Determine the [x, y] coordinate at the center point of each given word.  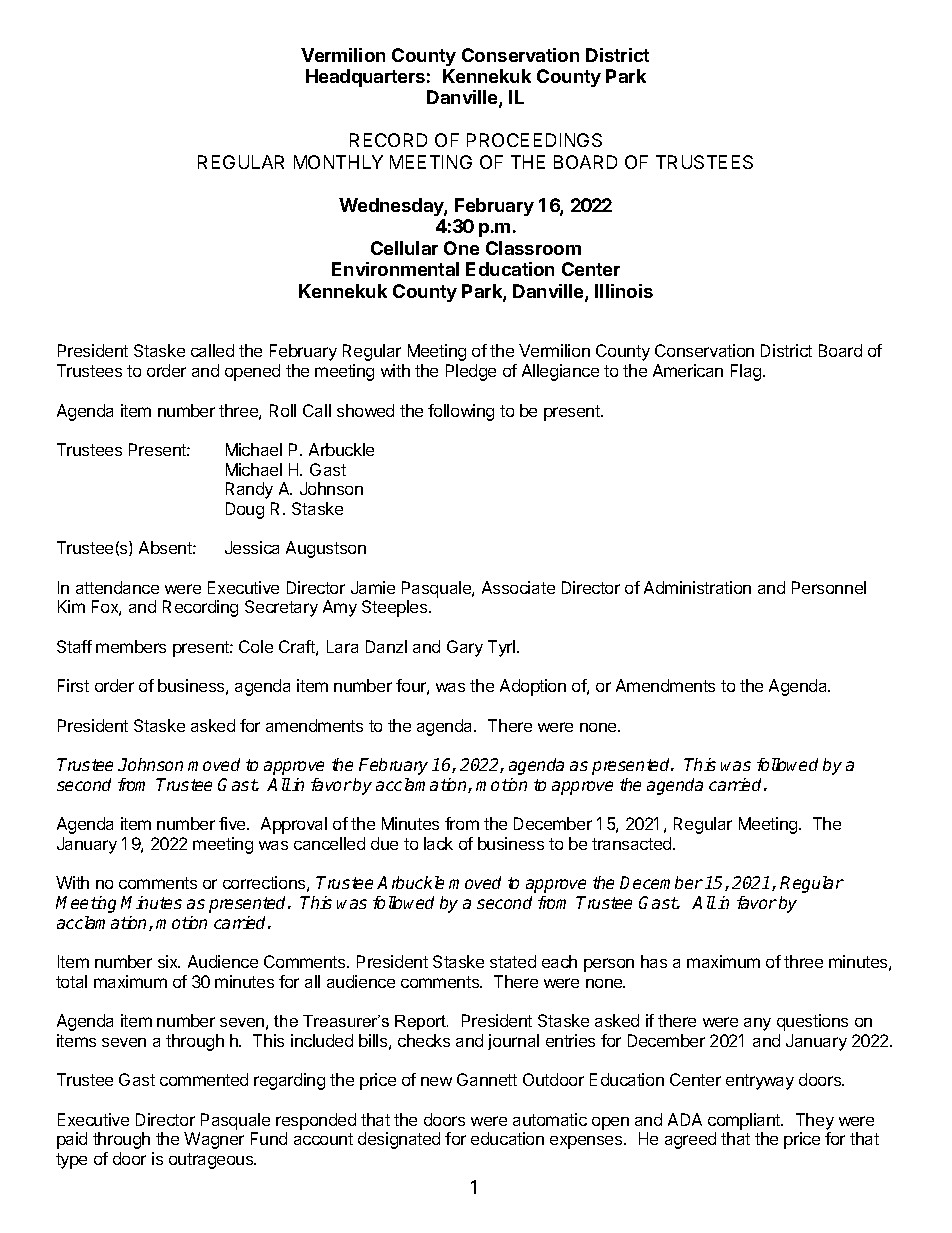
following [461, 412]
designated [399, 1140]
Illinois [624, 291]
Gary [465, 648]
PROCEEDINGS [534, 140]
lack [438, 843]
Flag [747, 372]
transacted [633, 843]
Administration [697, 587]
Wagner [214, 1140]
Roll [283, 410]
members [131, 646]
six [169, 961]
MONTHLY [338, 162]
